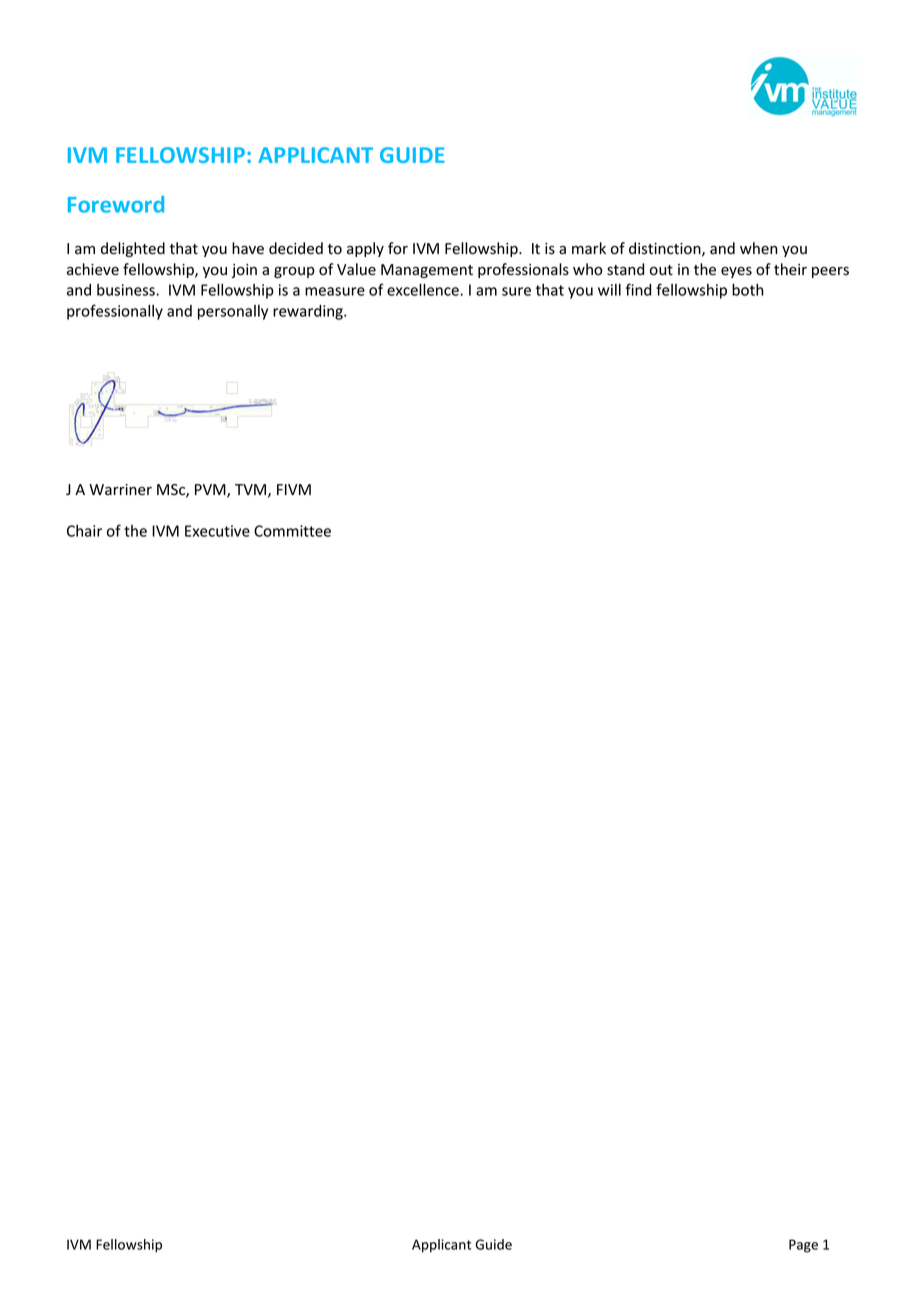 The width and height of the image is (924, 1309). Describe the element at coordinates (133, 249) in the image. I see `delighted` at that location.
